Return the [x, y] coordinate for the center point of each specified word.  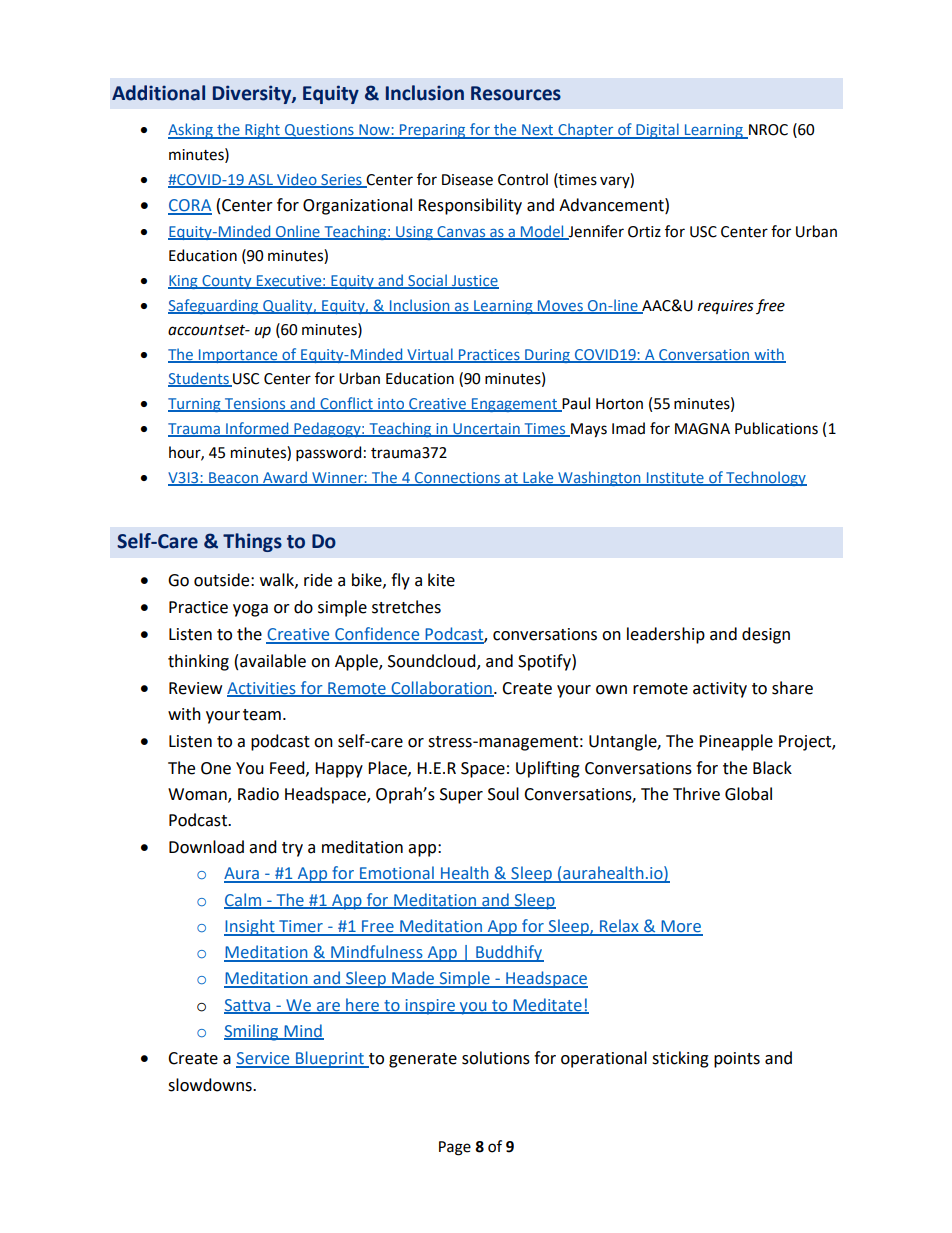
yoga [250, 610]
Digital [657, 131]
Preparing [433, 131]
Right [262, 131]
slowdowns [211, 1085]
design [766, 635]
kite [441, 580]
